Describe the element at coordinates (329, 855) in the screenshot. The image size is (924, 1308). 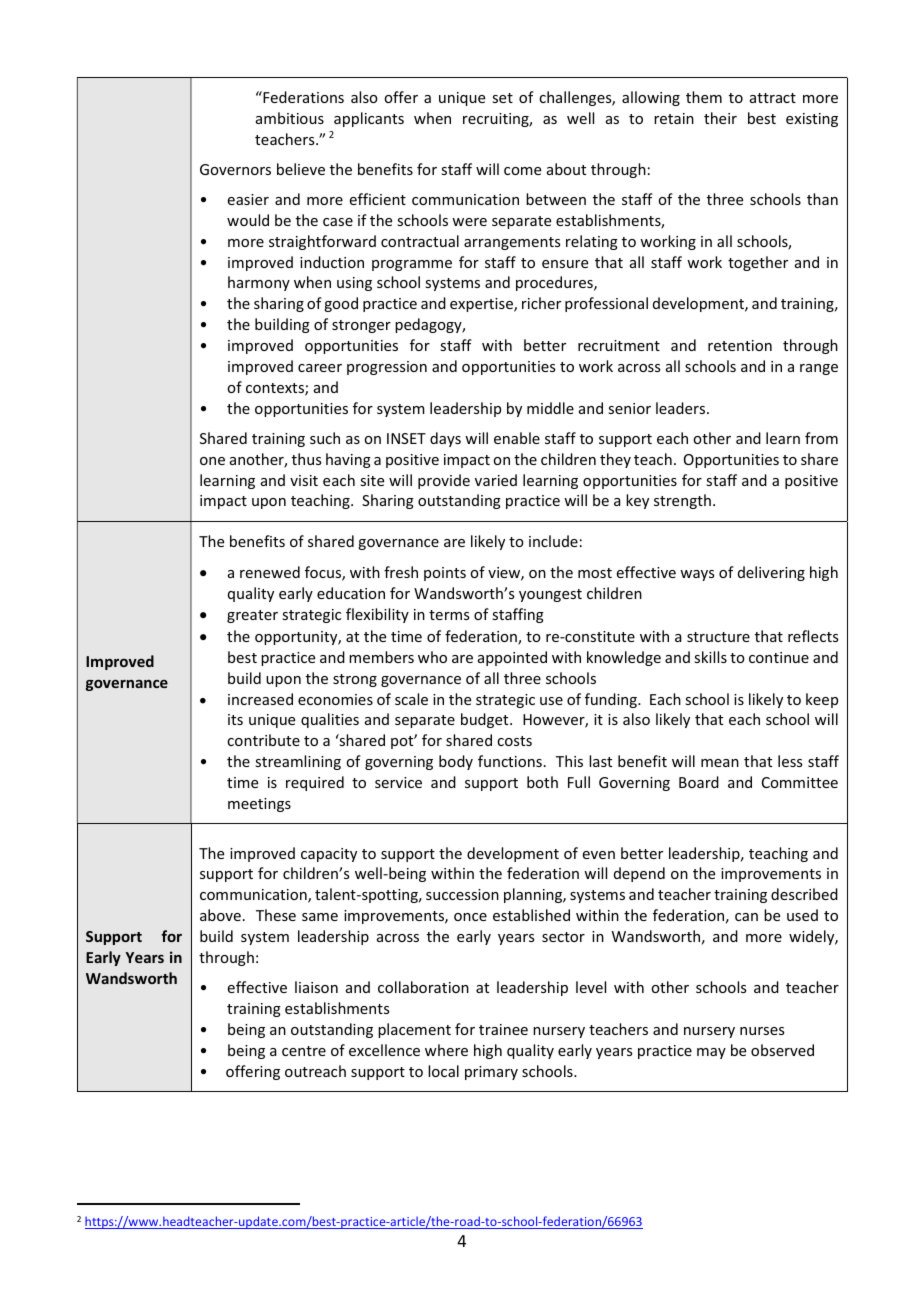
I see `capacity` at that location.
